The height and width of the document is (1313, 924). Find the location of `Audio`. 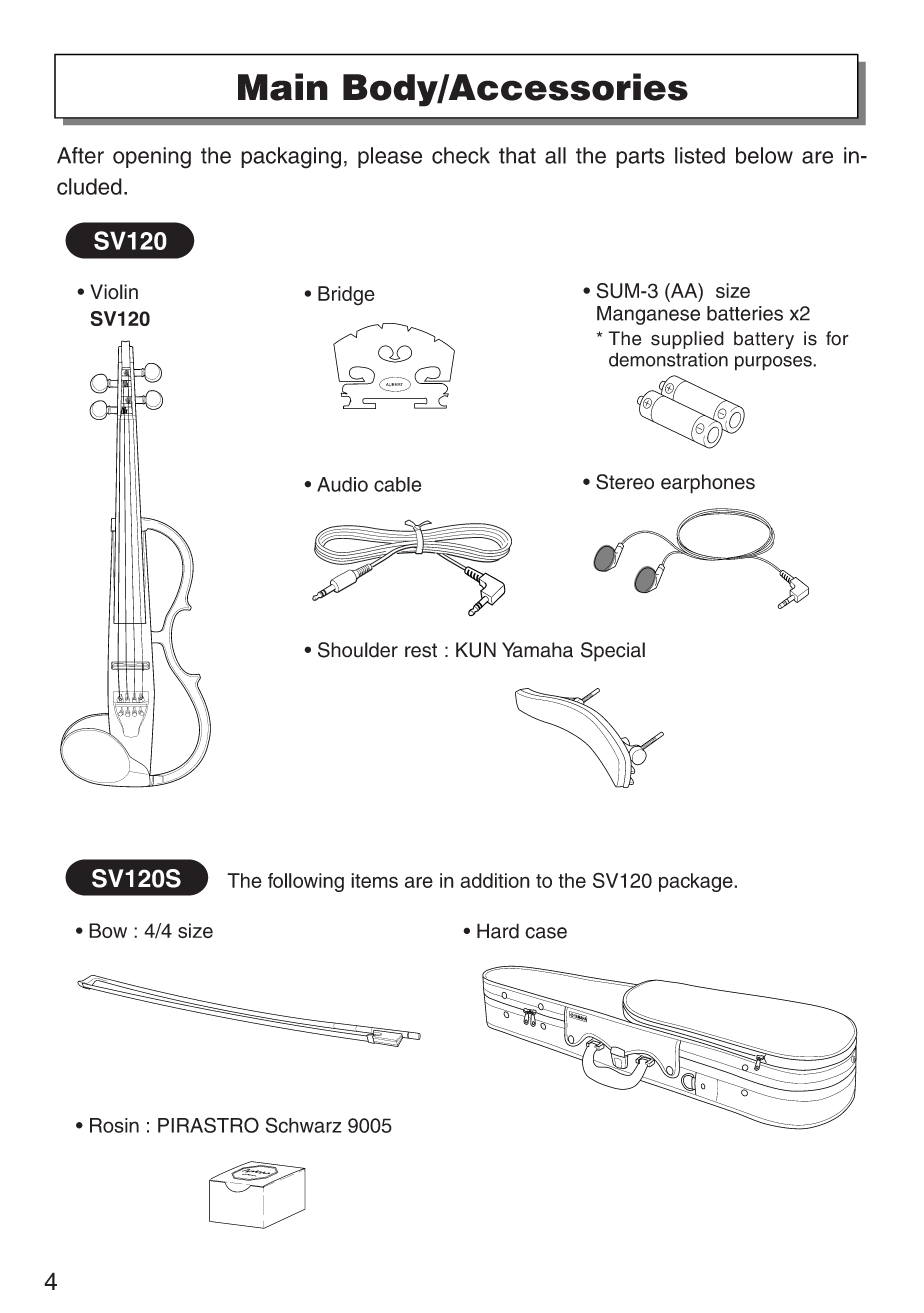

Audio is located at coordinates (342, 484).
